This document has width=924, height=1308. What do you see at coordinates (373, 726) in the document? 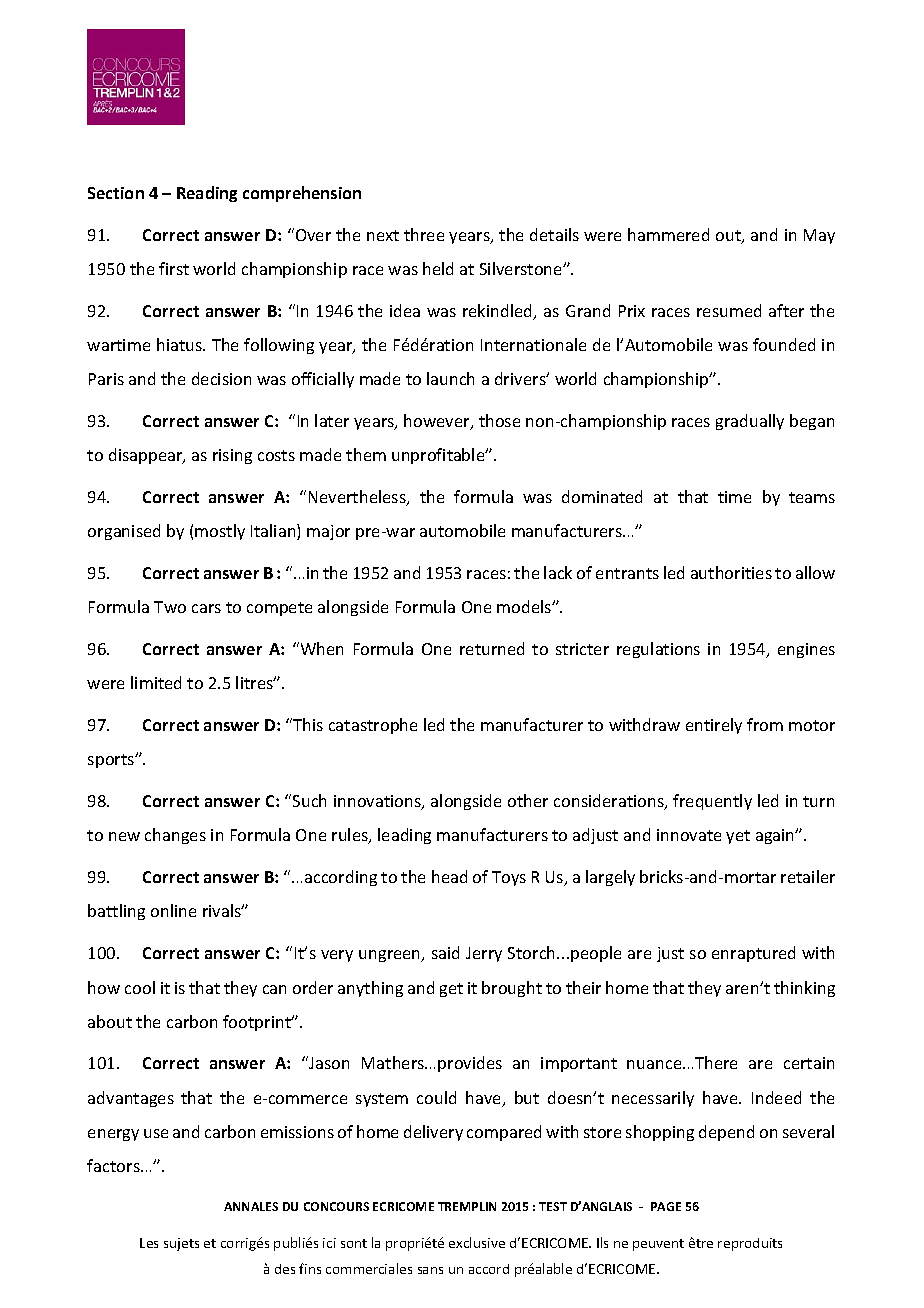
I see `catastrophe` at bounding box center [373, 726].
